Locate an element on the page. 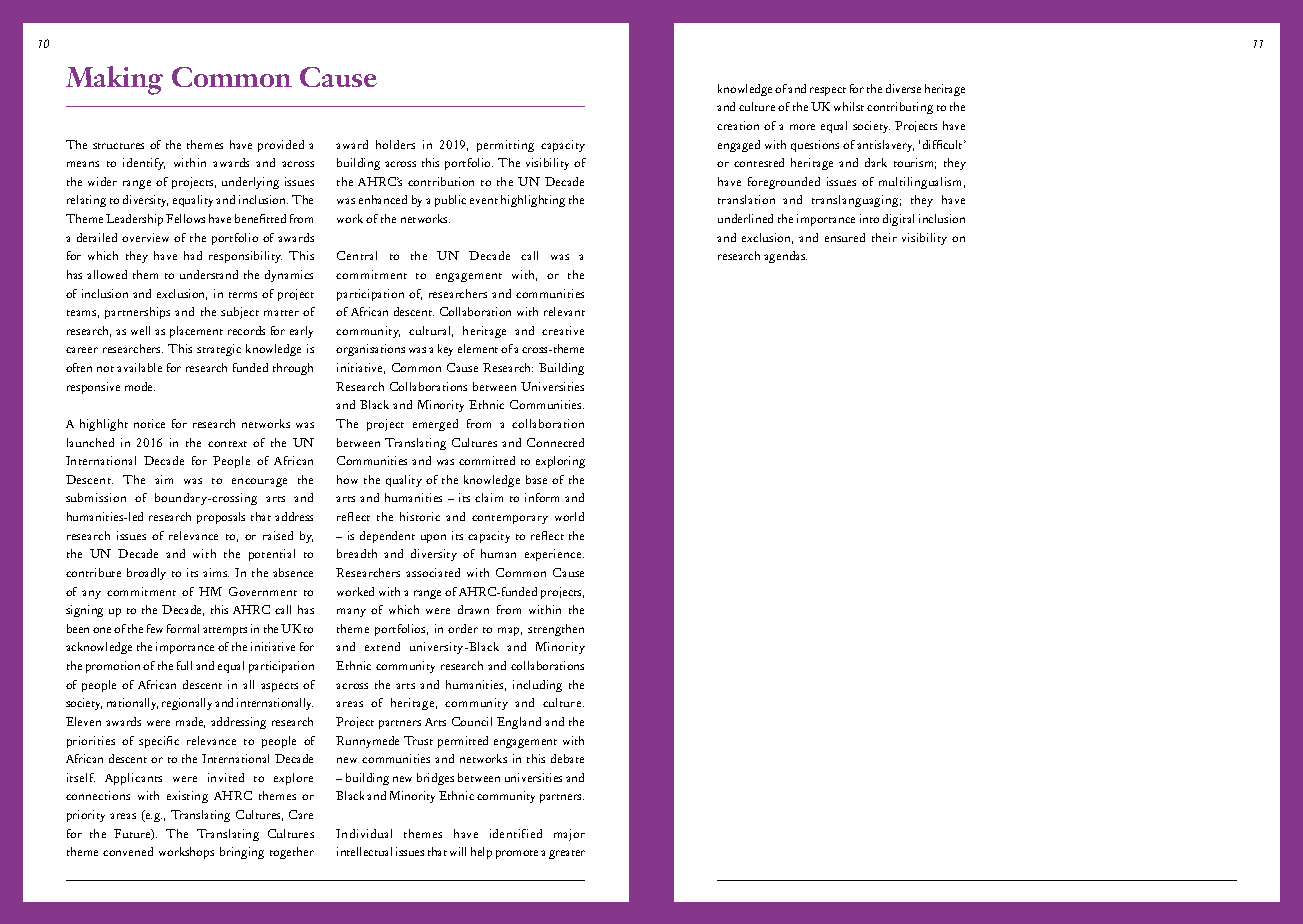  Connected is located at coordinates (555, 442).
